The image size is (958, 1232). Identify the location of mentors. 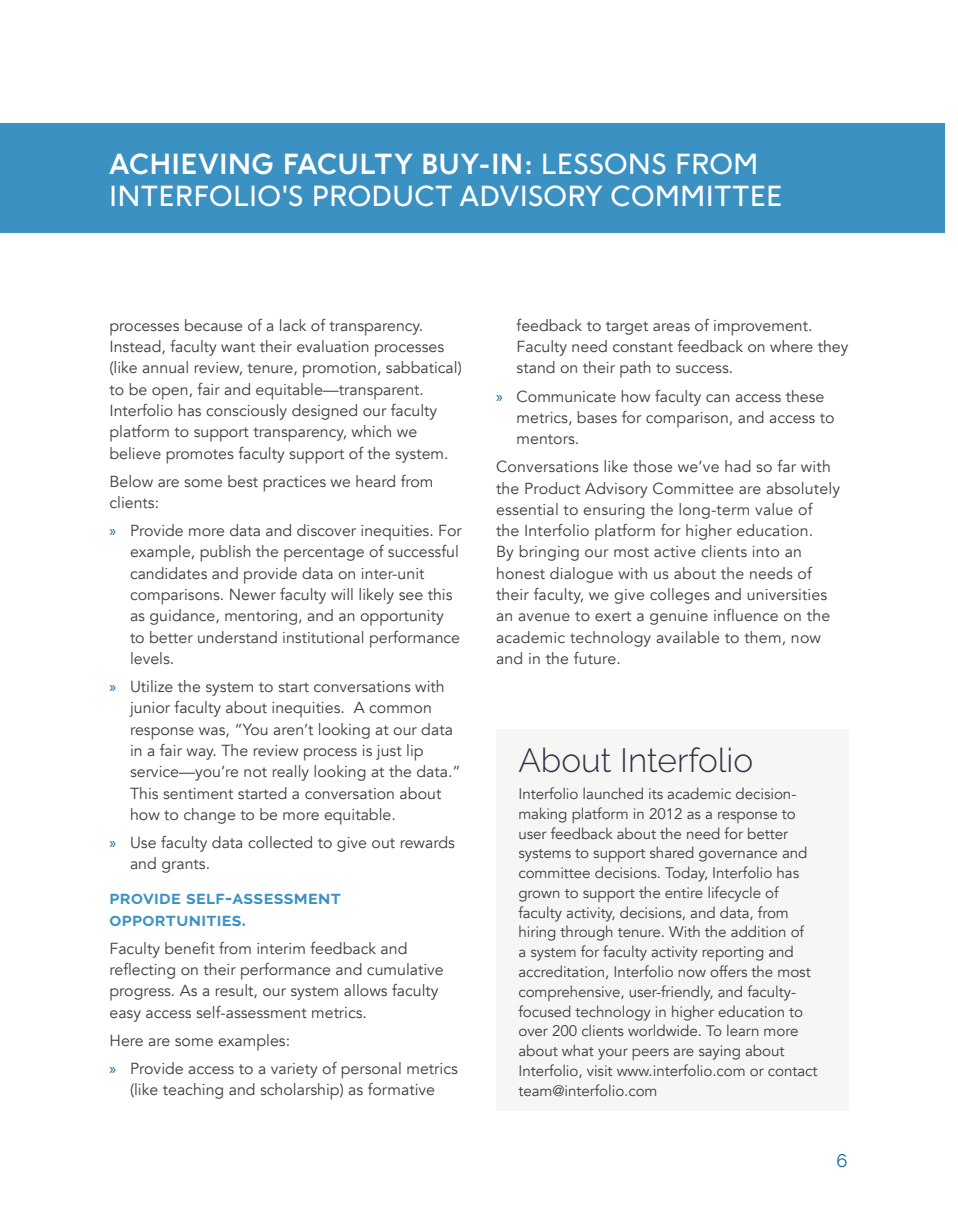
(547, 439).
